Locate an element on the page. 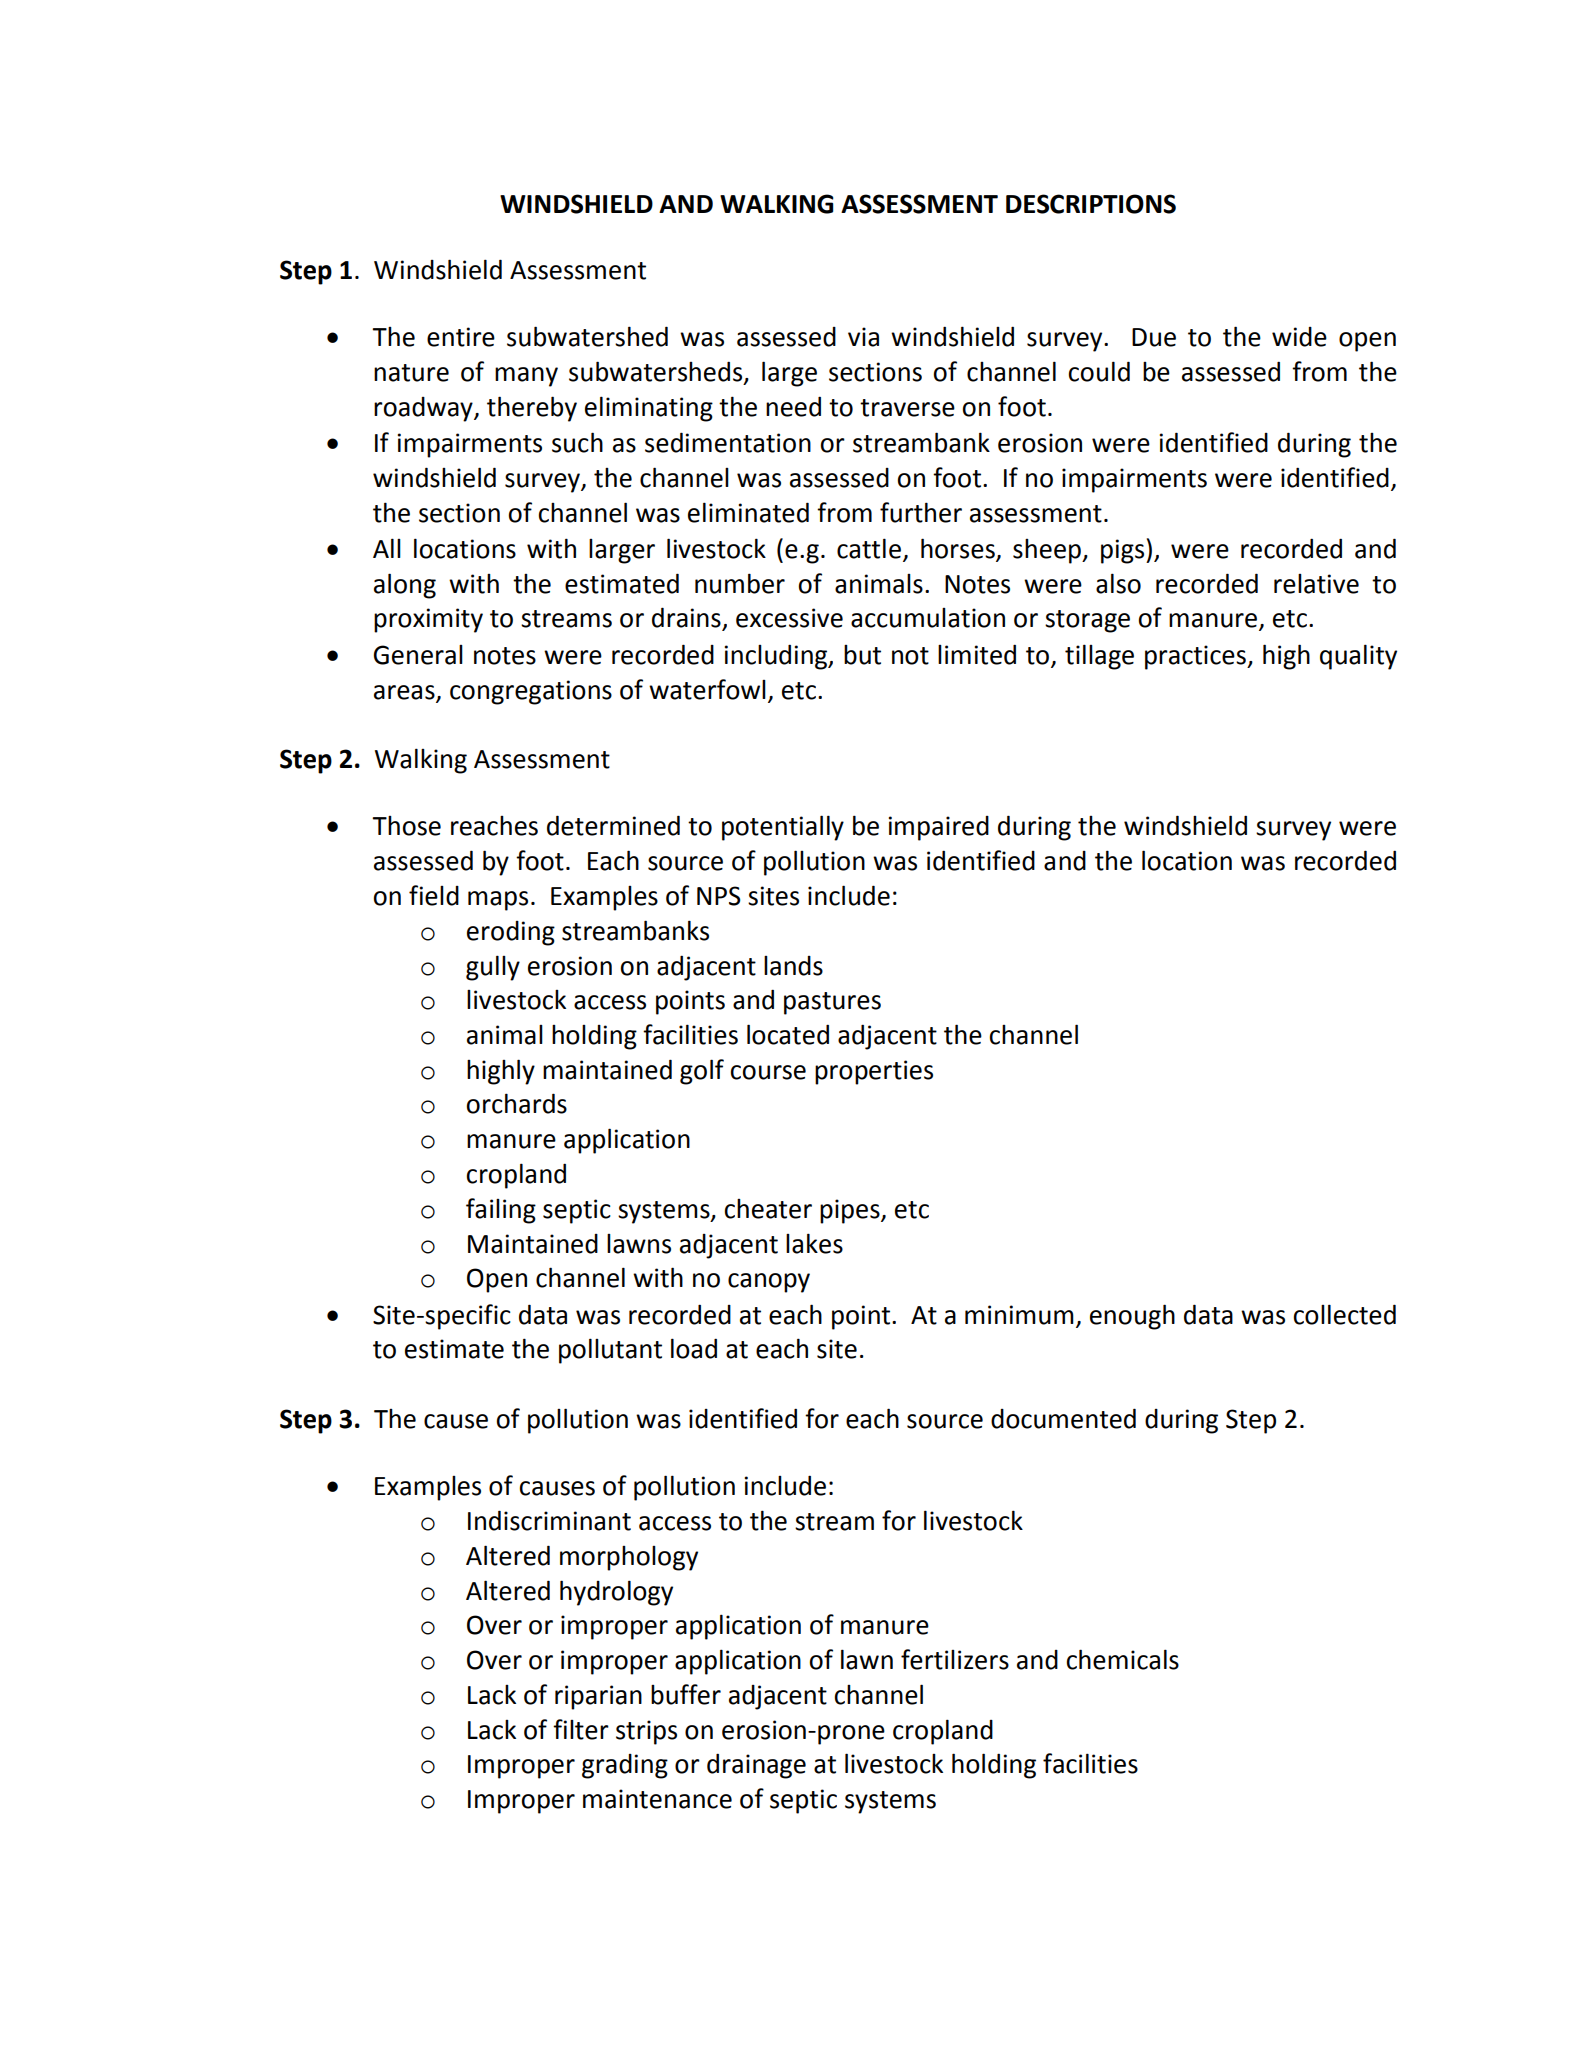 The image size is (1584, 2050). filter is located at coordinates (581, 1729).
